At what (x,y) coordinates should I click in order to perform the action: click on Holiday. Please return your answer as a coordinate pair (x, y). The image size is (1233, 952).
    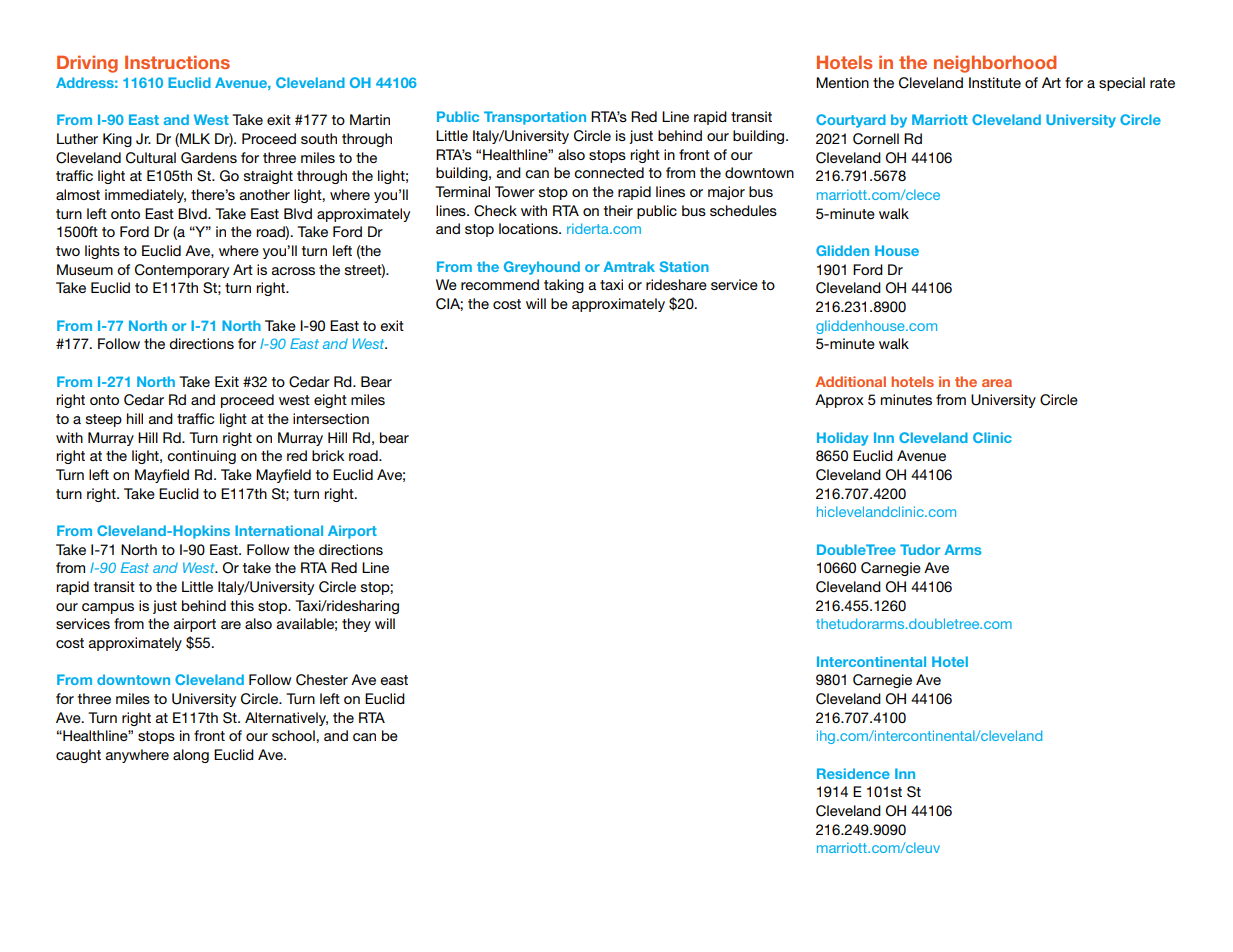
    Looking at the image, I should click on (842, 439).
